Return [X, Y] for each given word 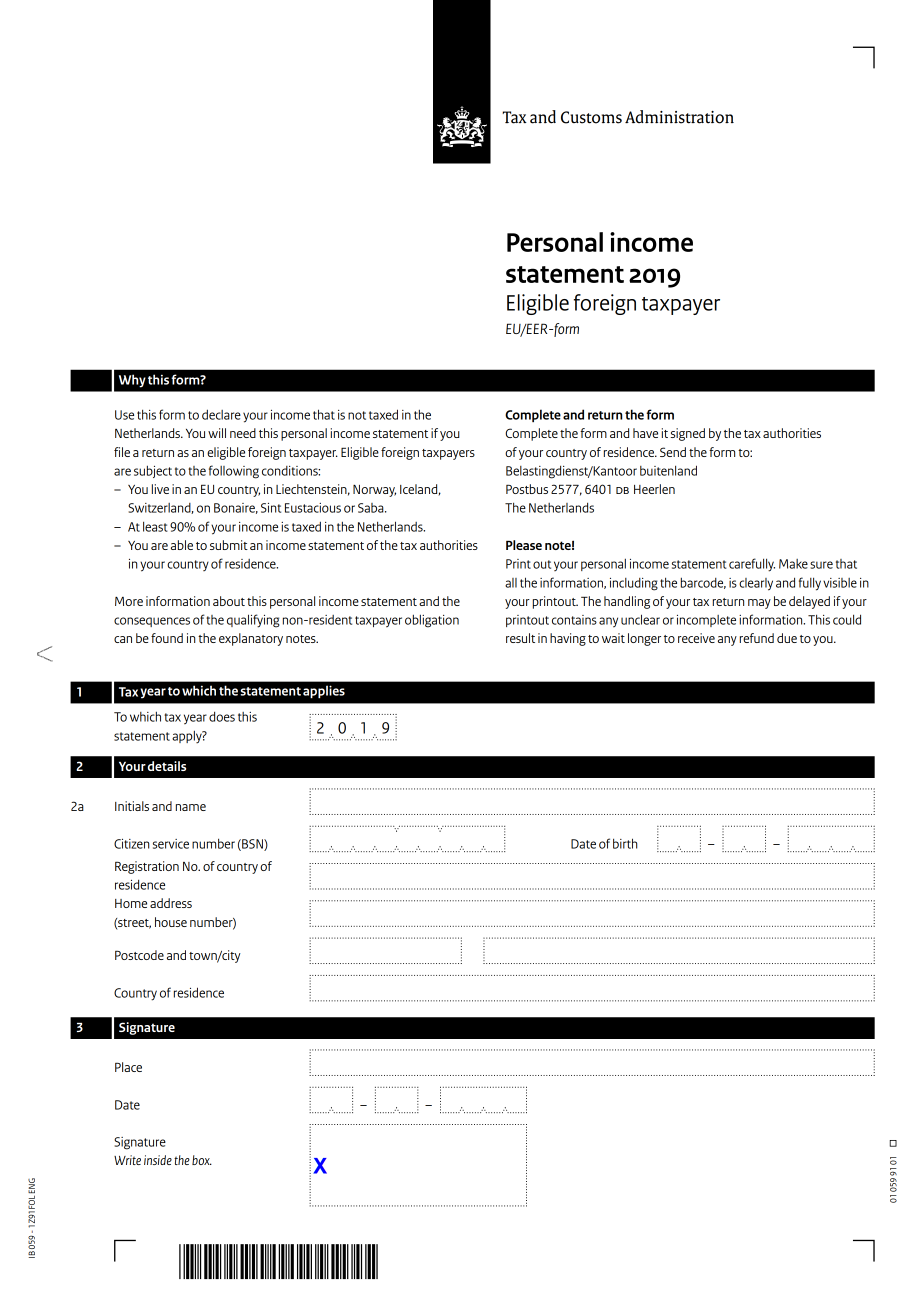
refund [757, 638]
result [520, 638]
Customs [591, 117]
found [167, 638]
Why [132, 381]
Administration [679, 117]
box [202, 1160]
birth [625, 843]
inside [158, 1160]
